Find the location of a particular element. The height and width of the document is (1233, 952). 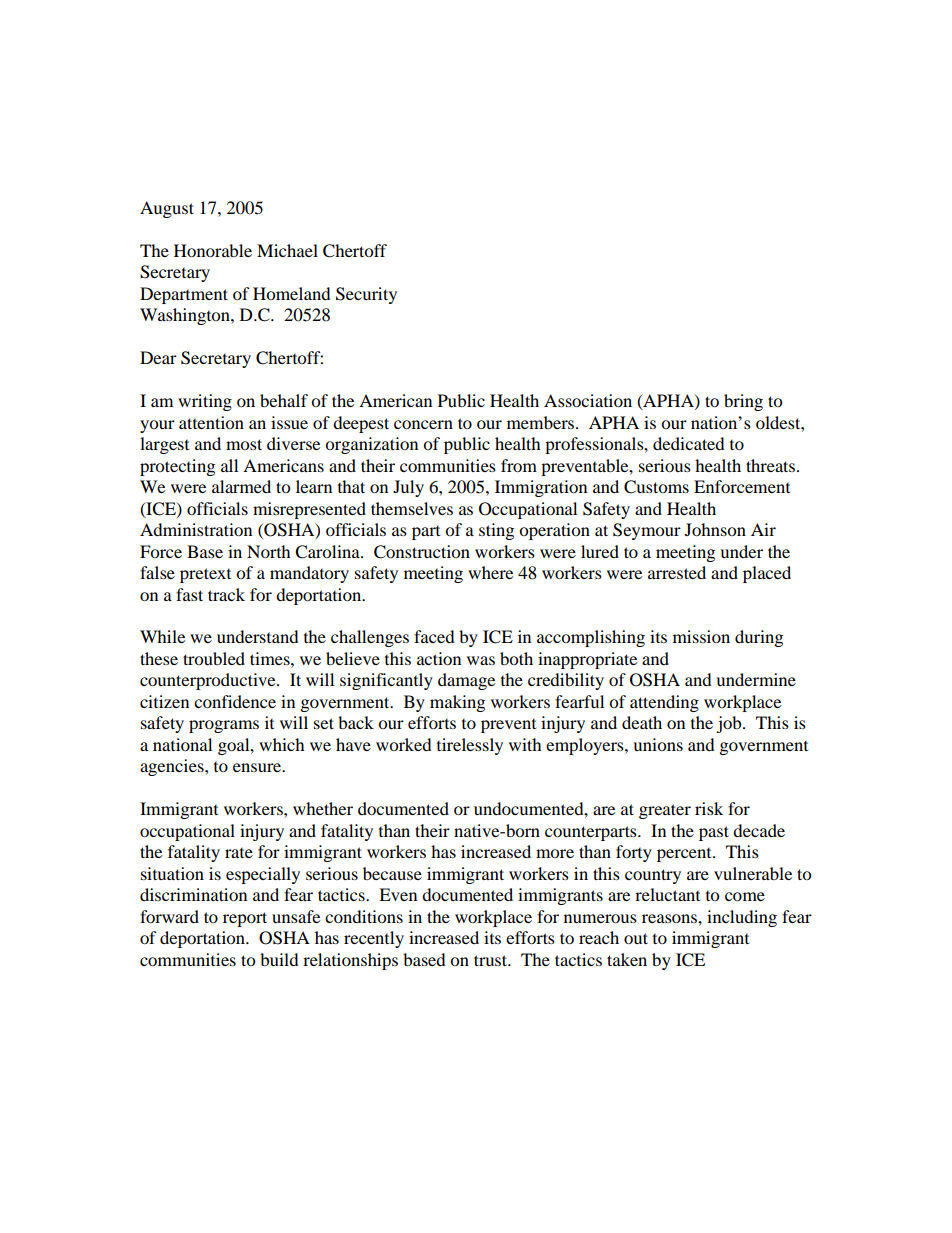

Security is located at coordinates (366, 295).
